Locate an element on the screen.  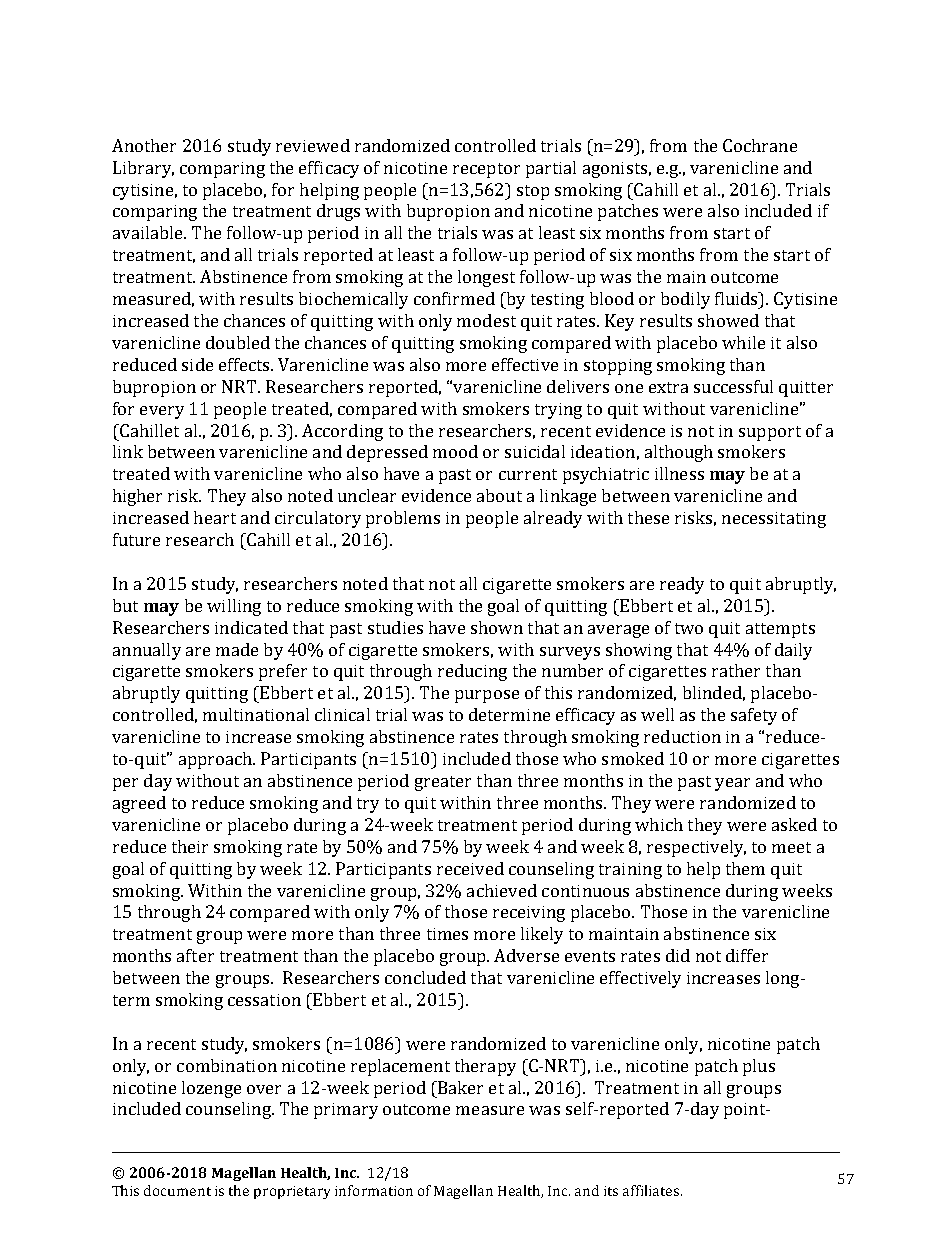
receptor is located at coordinates (486, 170).
